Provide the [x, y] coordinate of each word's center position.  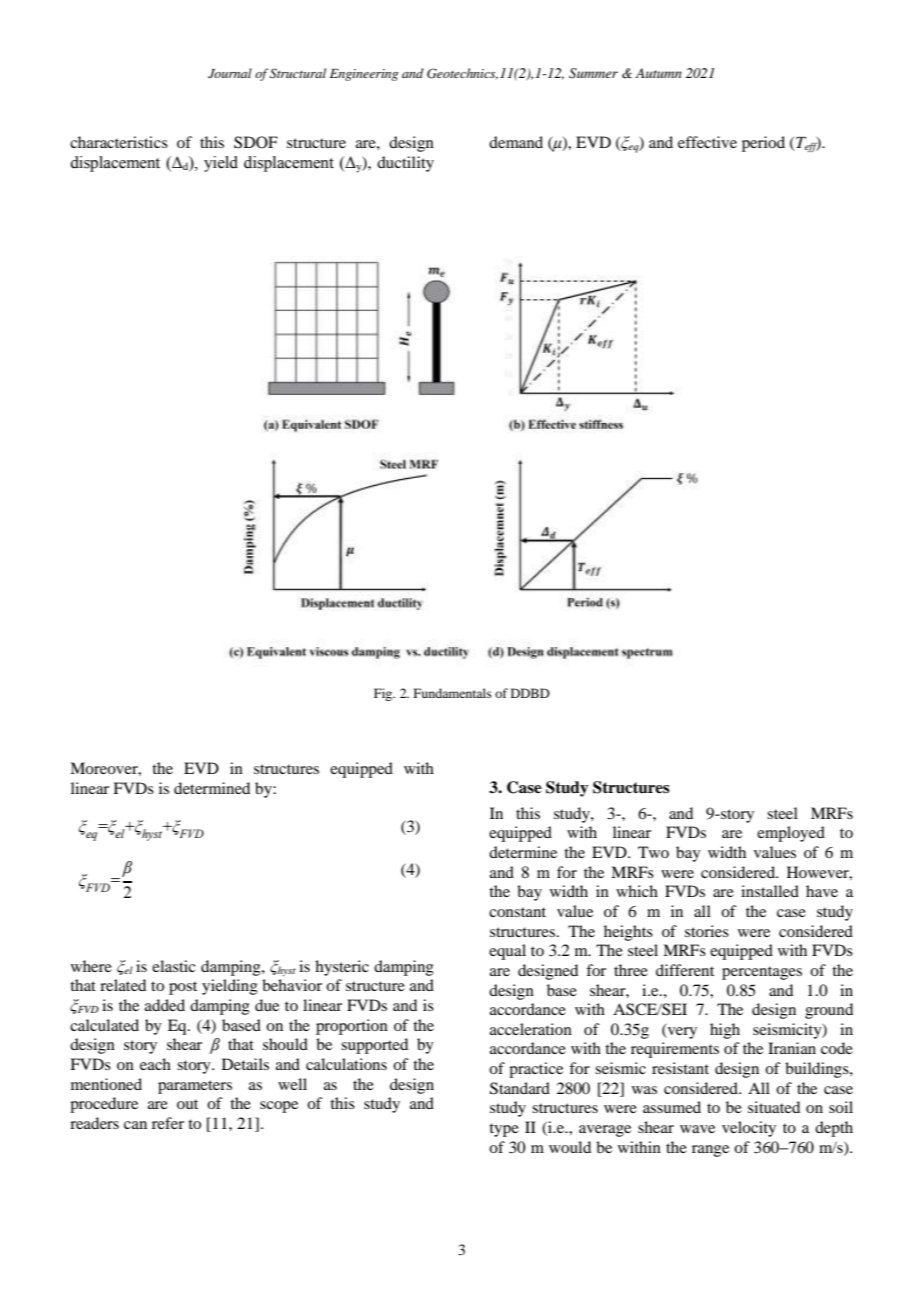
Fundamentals [453, 693]
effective [707, 142]
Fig [384, 694]
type [504, 1130]
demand [516, 142]
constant [517, 912]
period [763, 144]
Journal [230, 73]
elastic [173, 966]
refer [168, 1123]
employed [791, 834]
